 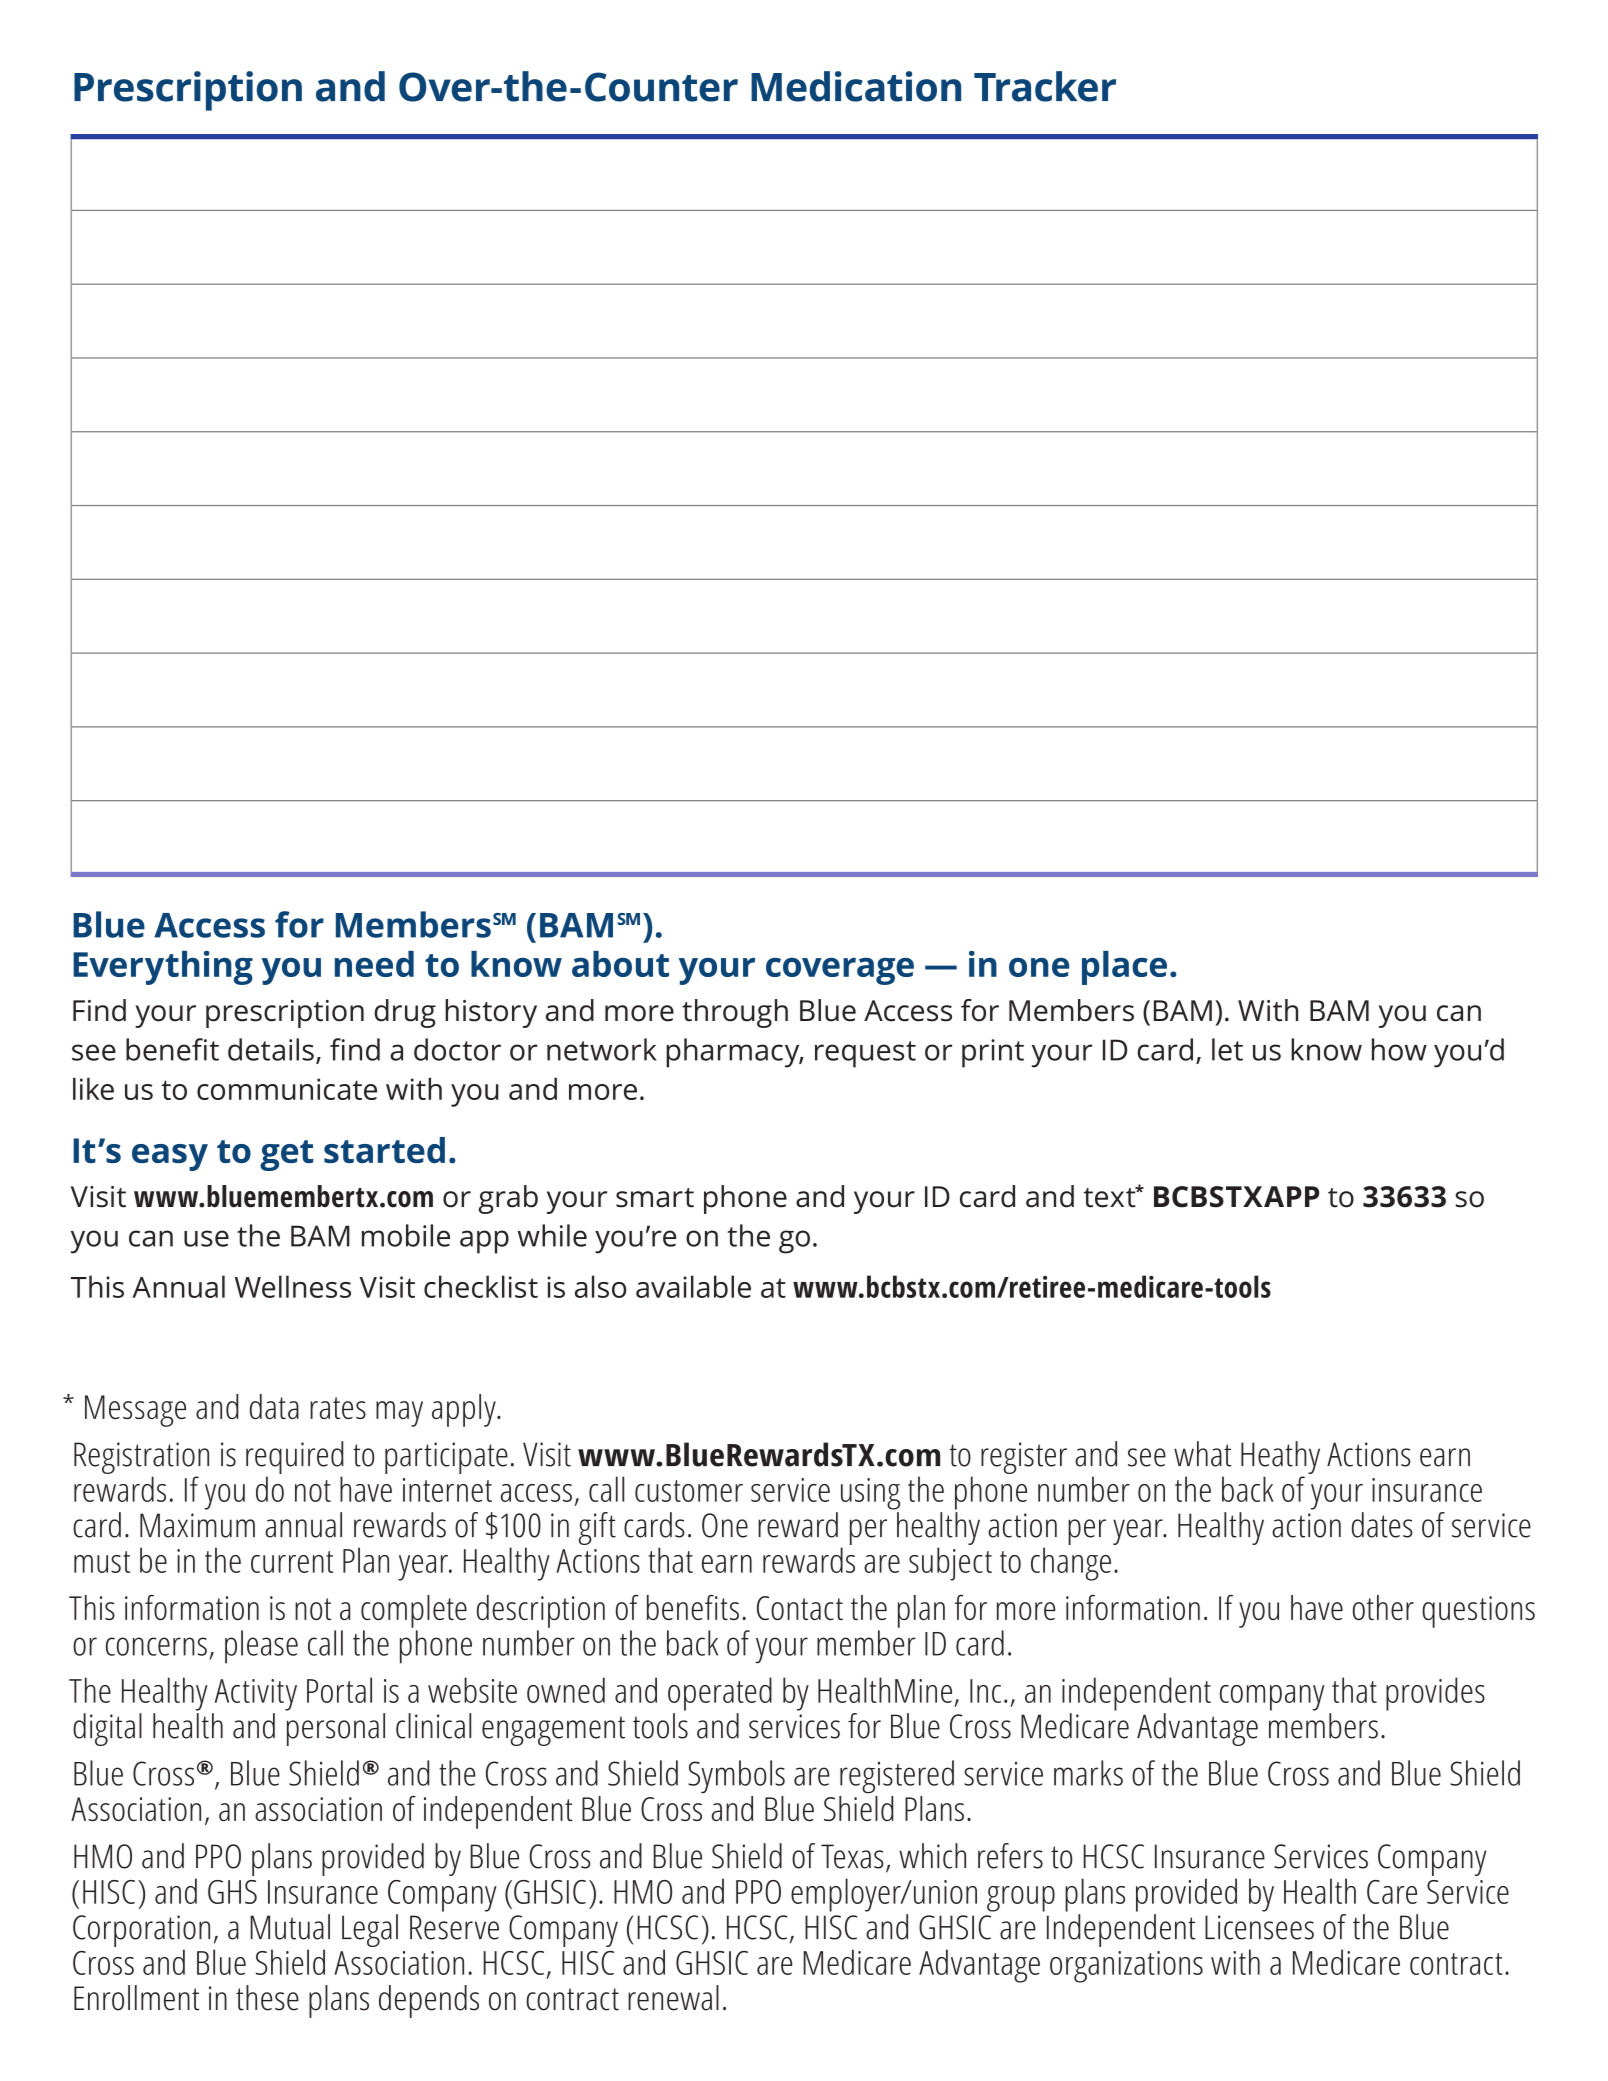 What do you see at coordinates (1124, 968) in the screenshot?
I see `place` at bounding box center [1124, 968].
